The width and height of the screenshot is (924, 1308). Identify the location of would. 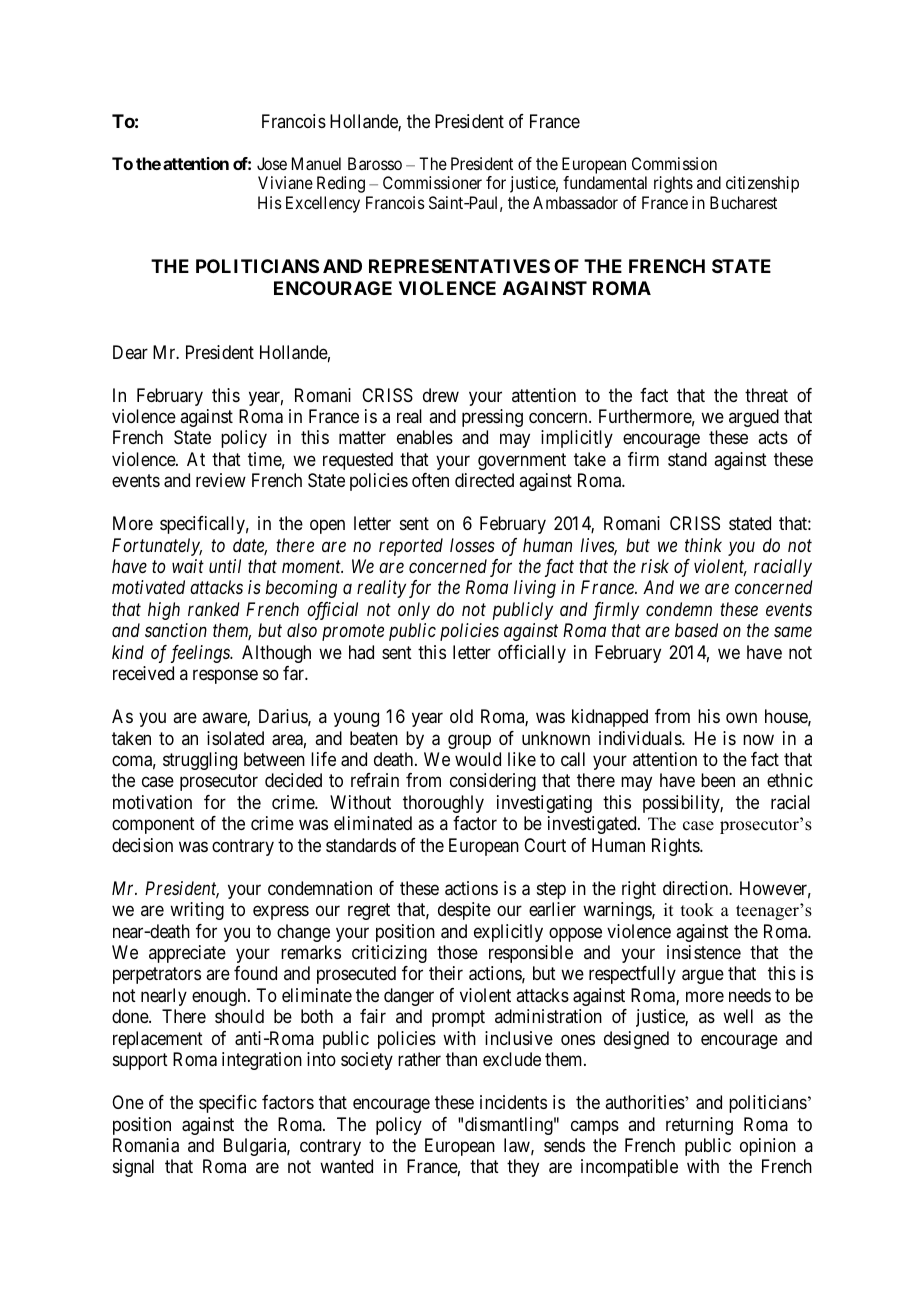
(478, 759).
